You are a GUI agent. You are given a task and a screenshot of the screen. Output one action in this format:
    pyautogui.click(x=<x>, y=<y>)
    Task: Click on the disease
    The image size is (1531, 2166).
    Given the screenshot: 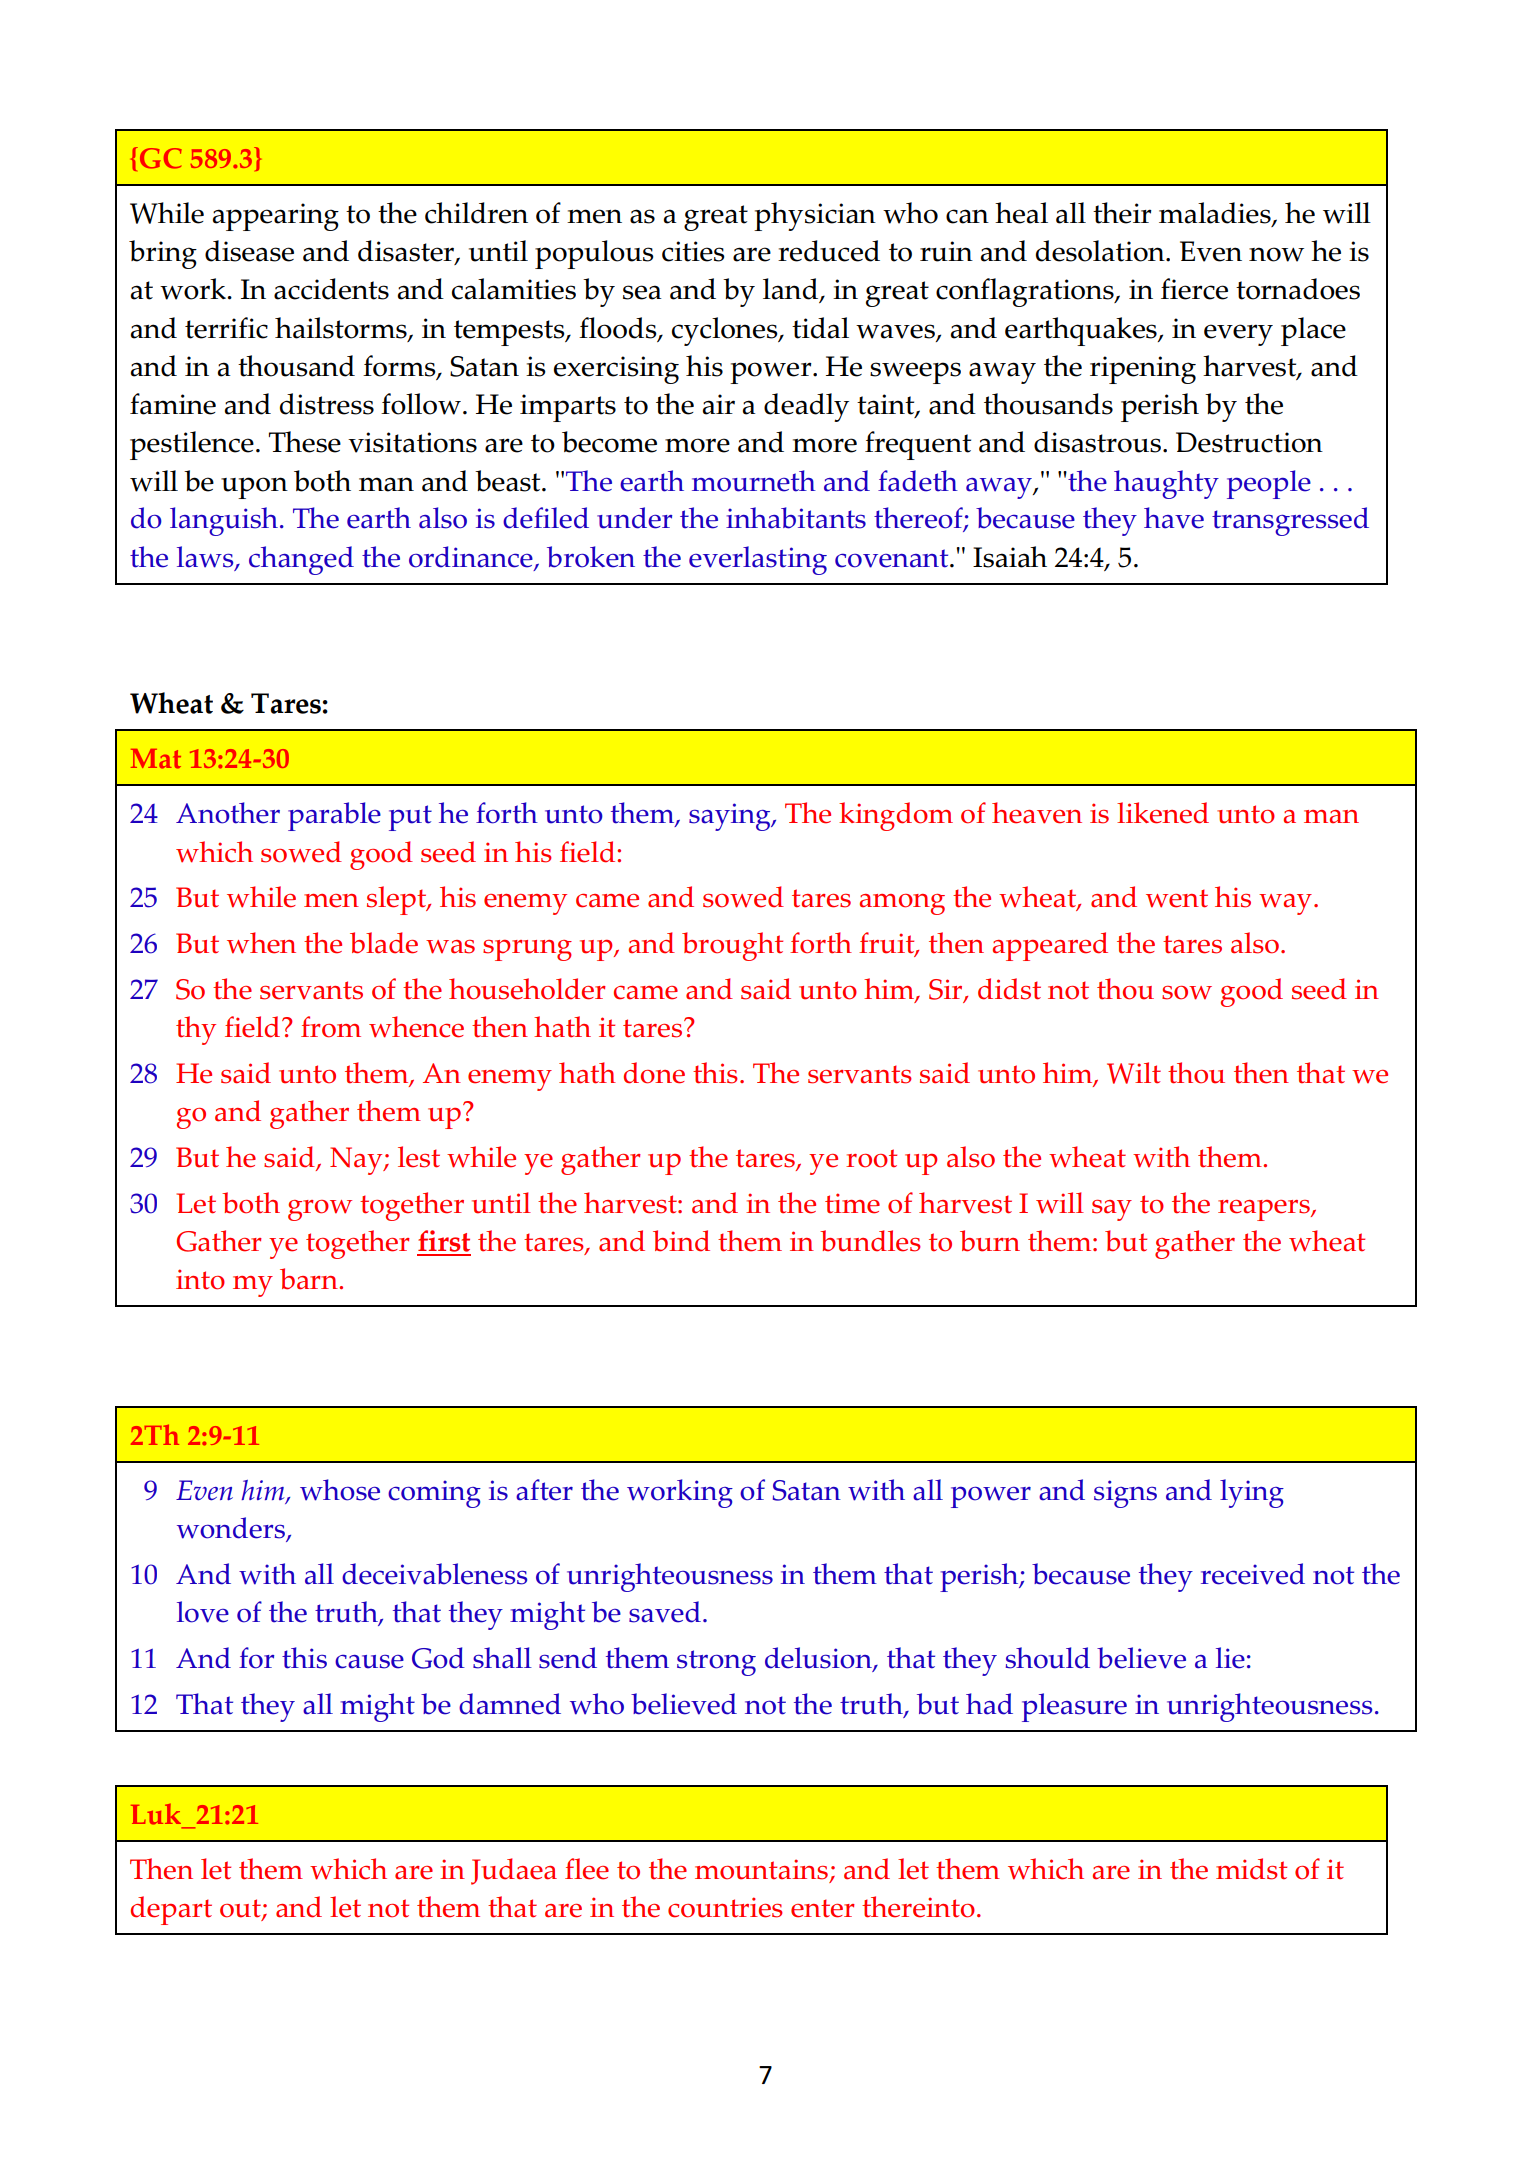 What is the action you would take?
    pyautogui.click(x=249, y=251)
